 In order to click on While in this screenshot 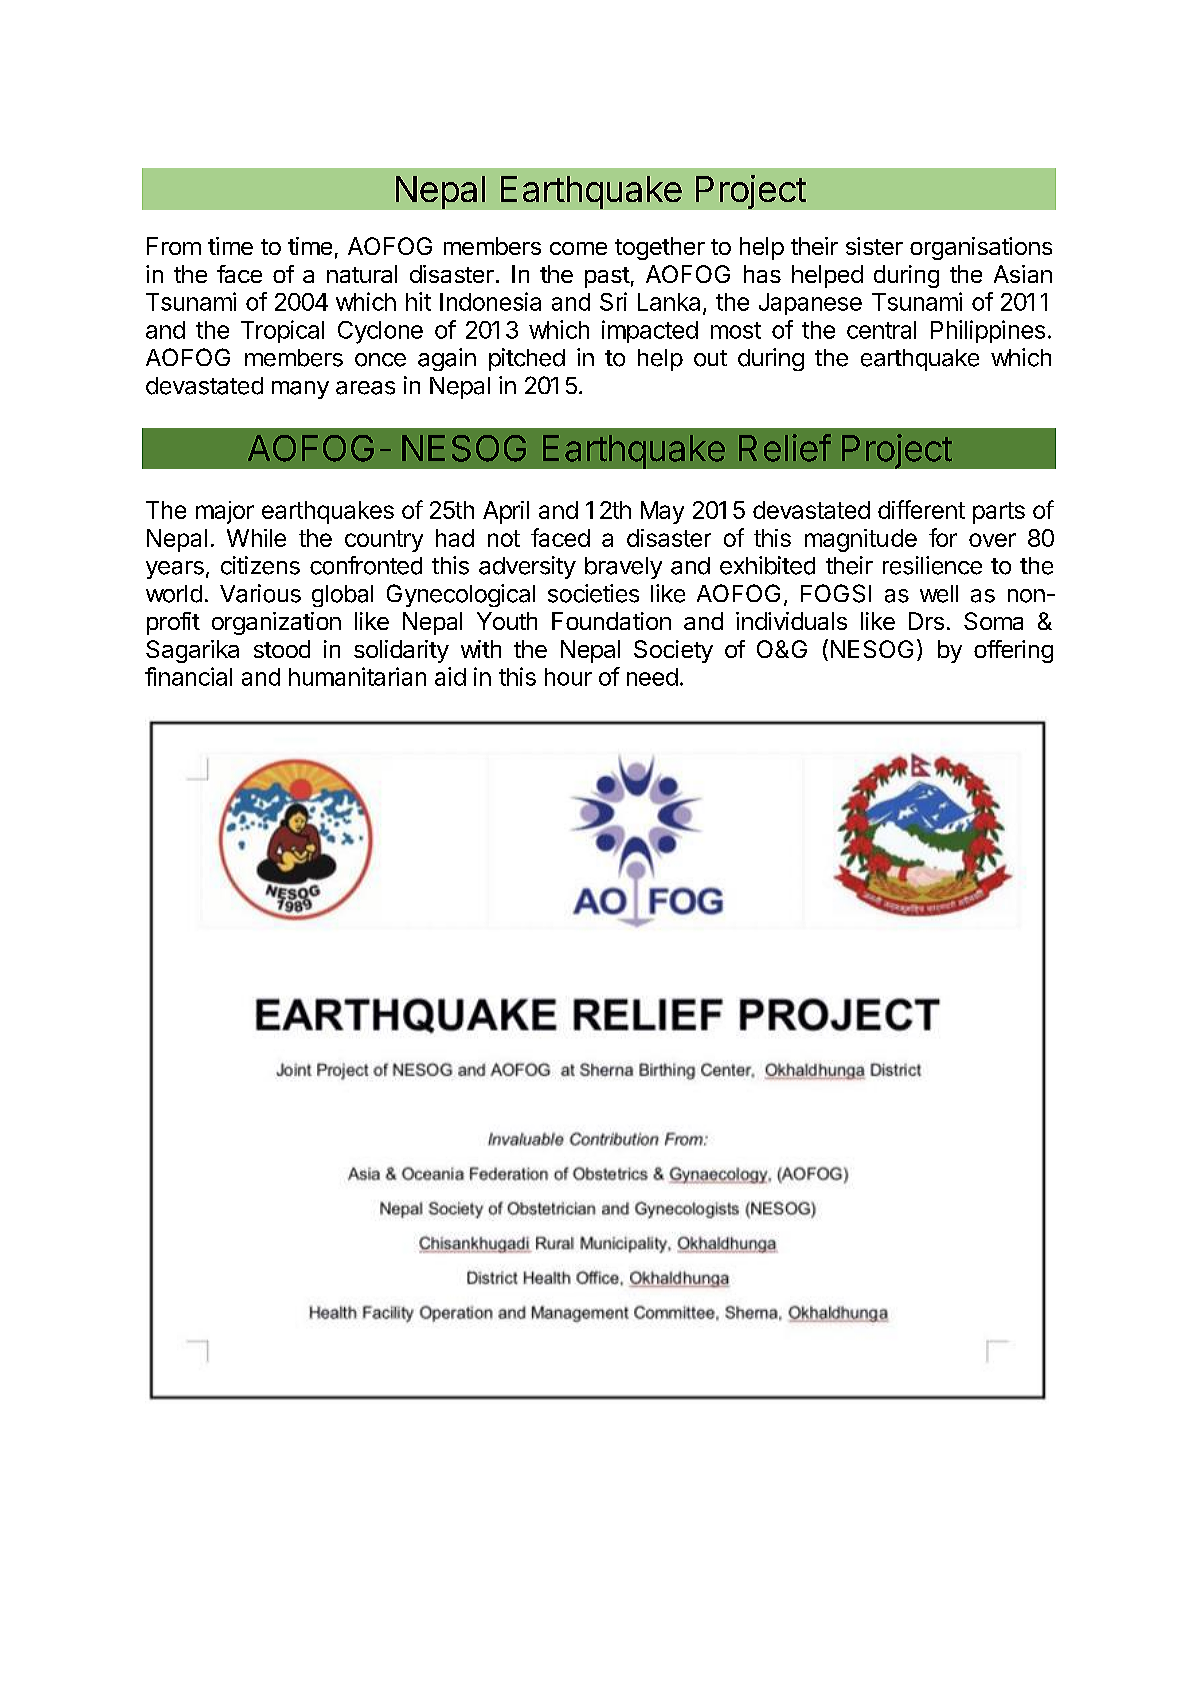, I will do `click(256, 538)`.
